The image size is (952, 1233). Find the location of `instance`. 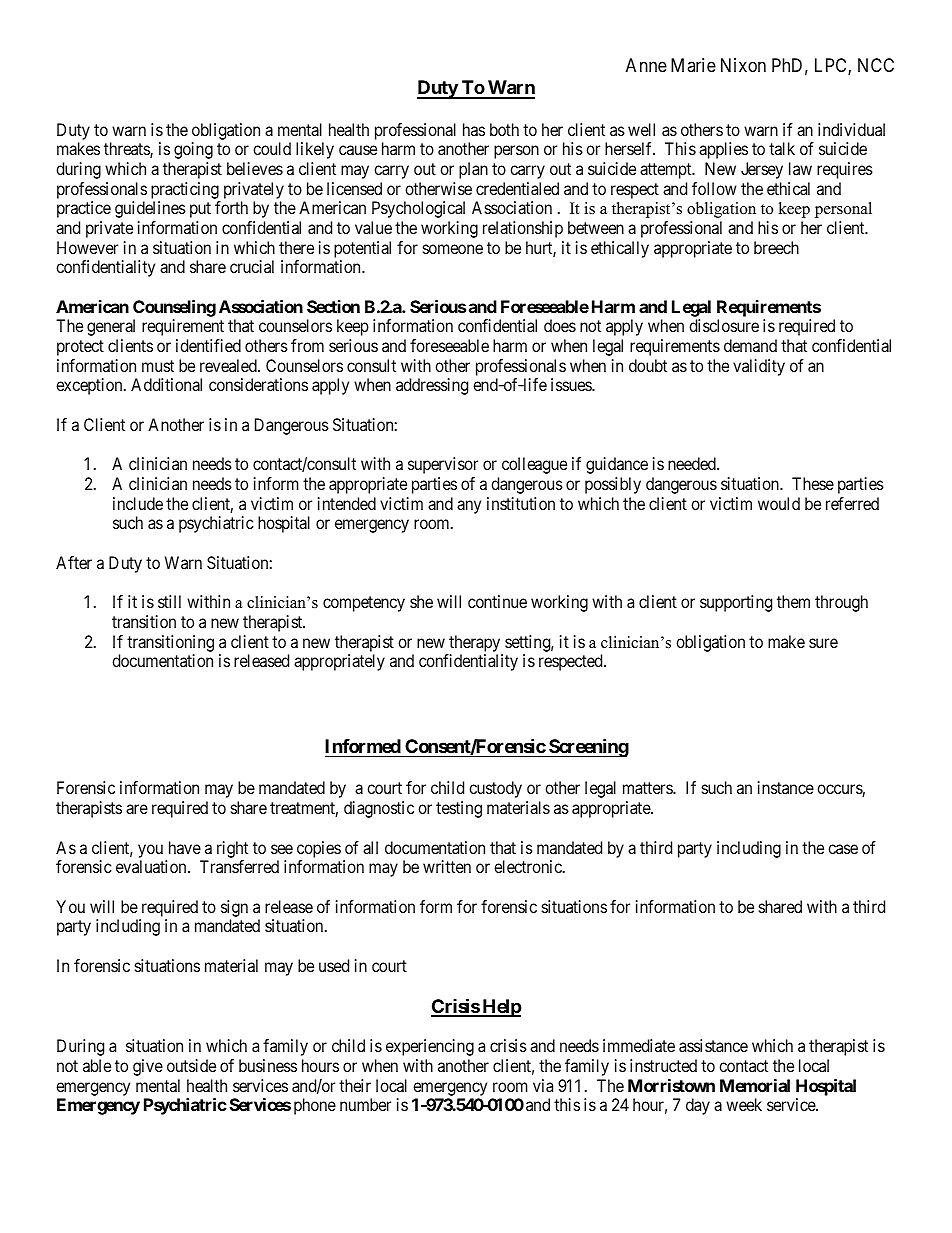

instance is located at coordinates (786, 787).
